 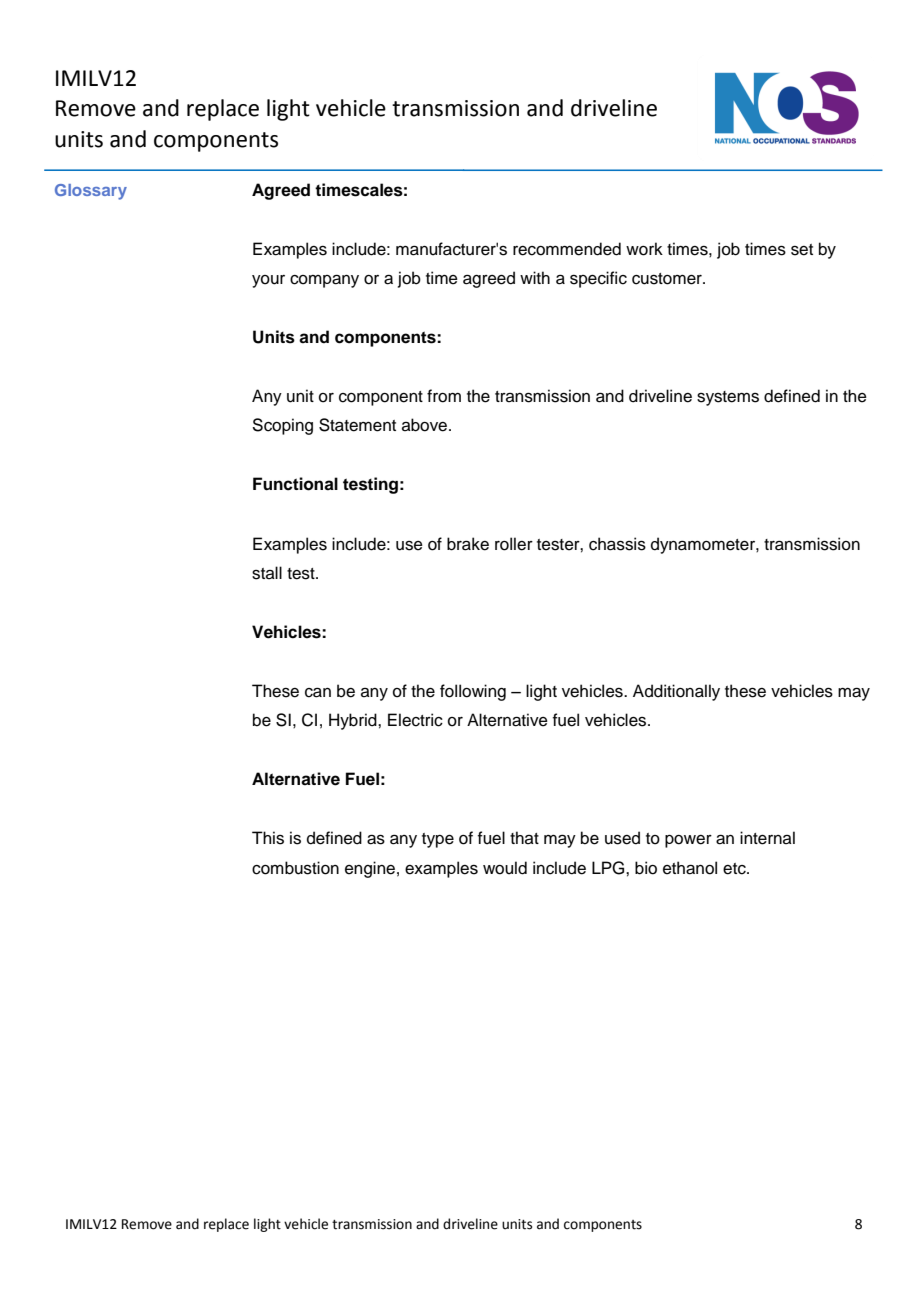 I want to click on This, so click(x=268, y=838).
